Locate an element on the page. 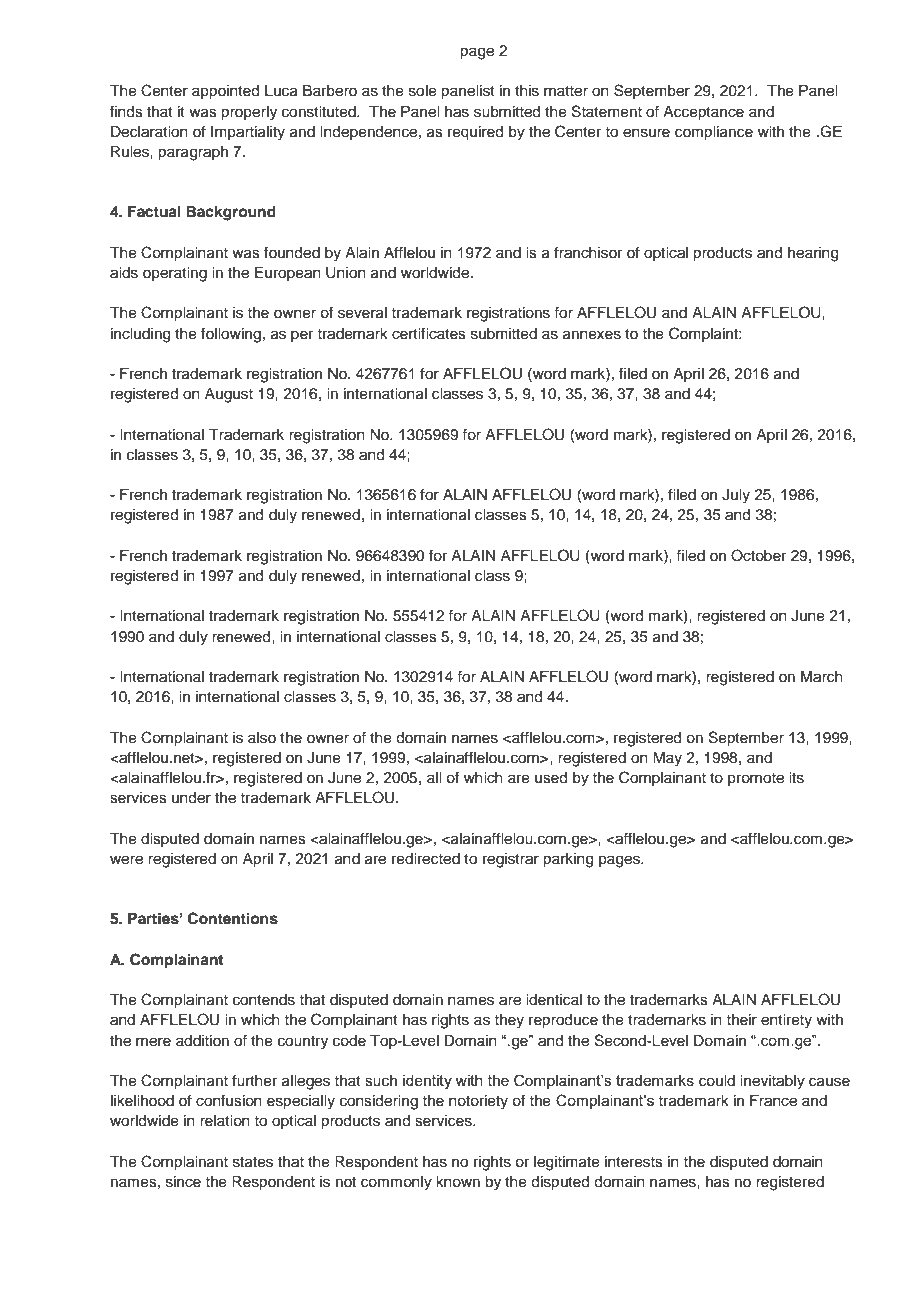 The height and width of the page is (1308, 924). required is located at coordinates (475, 133).
